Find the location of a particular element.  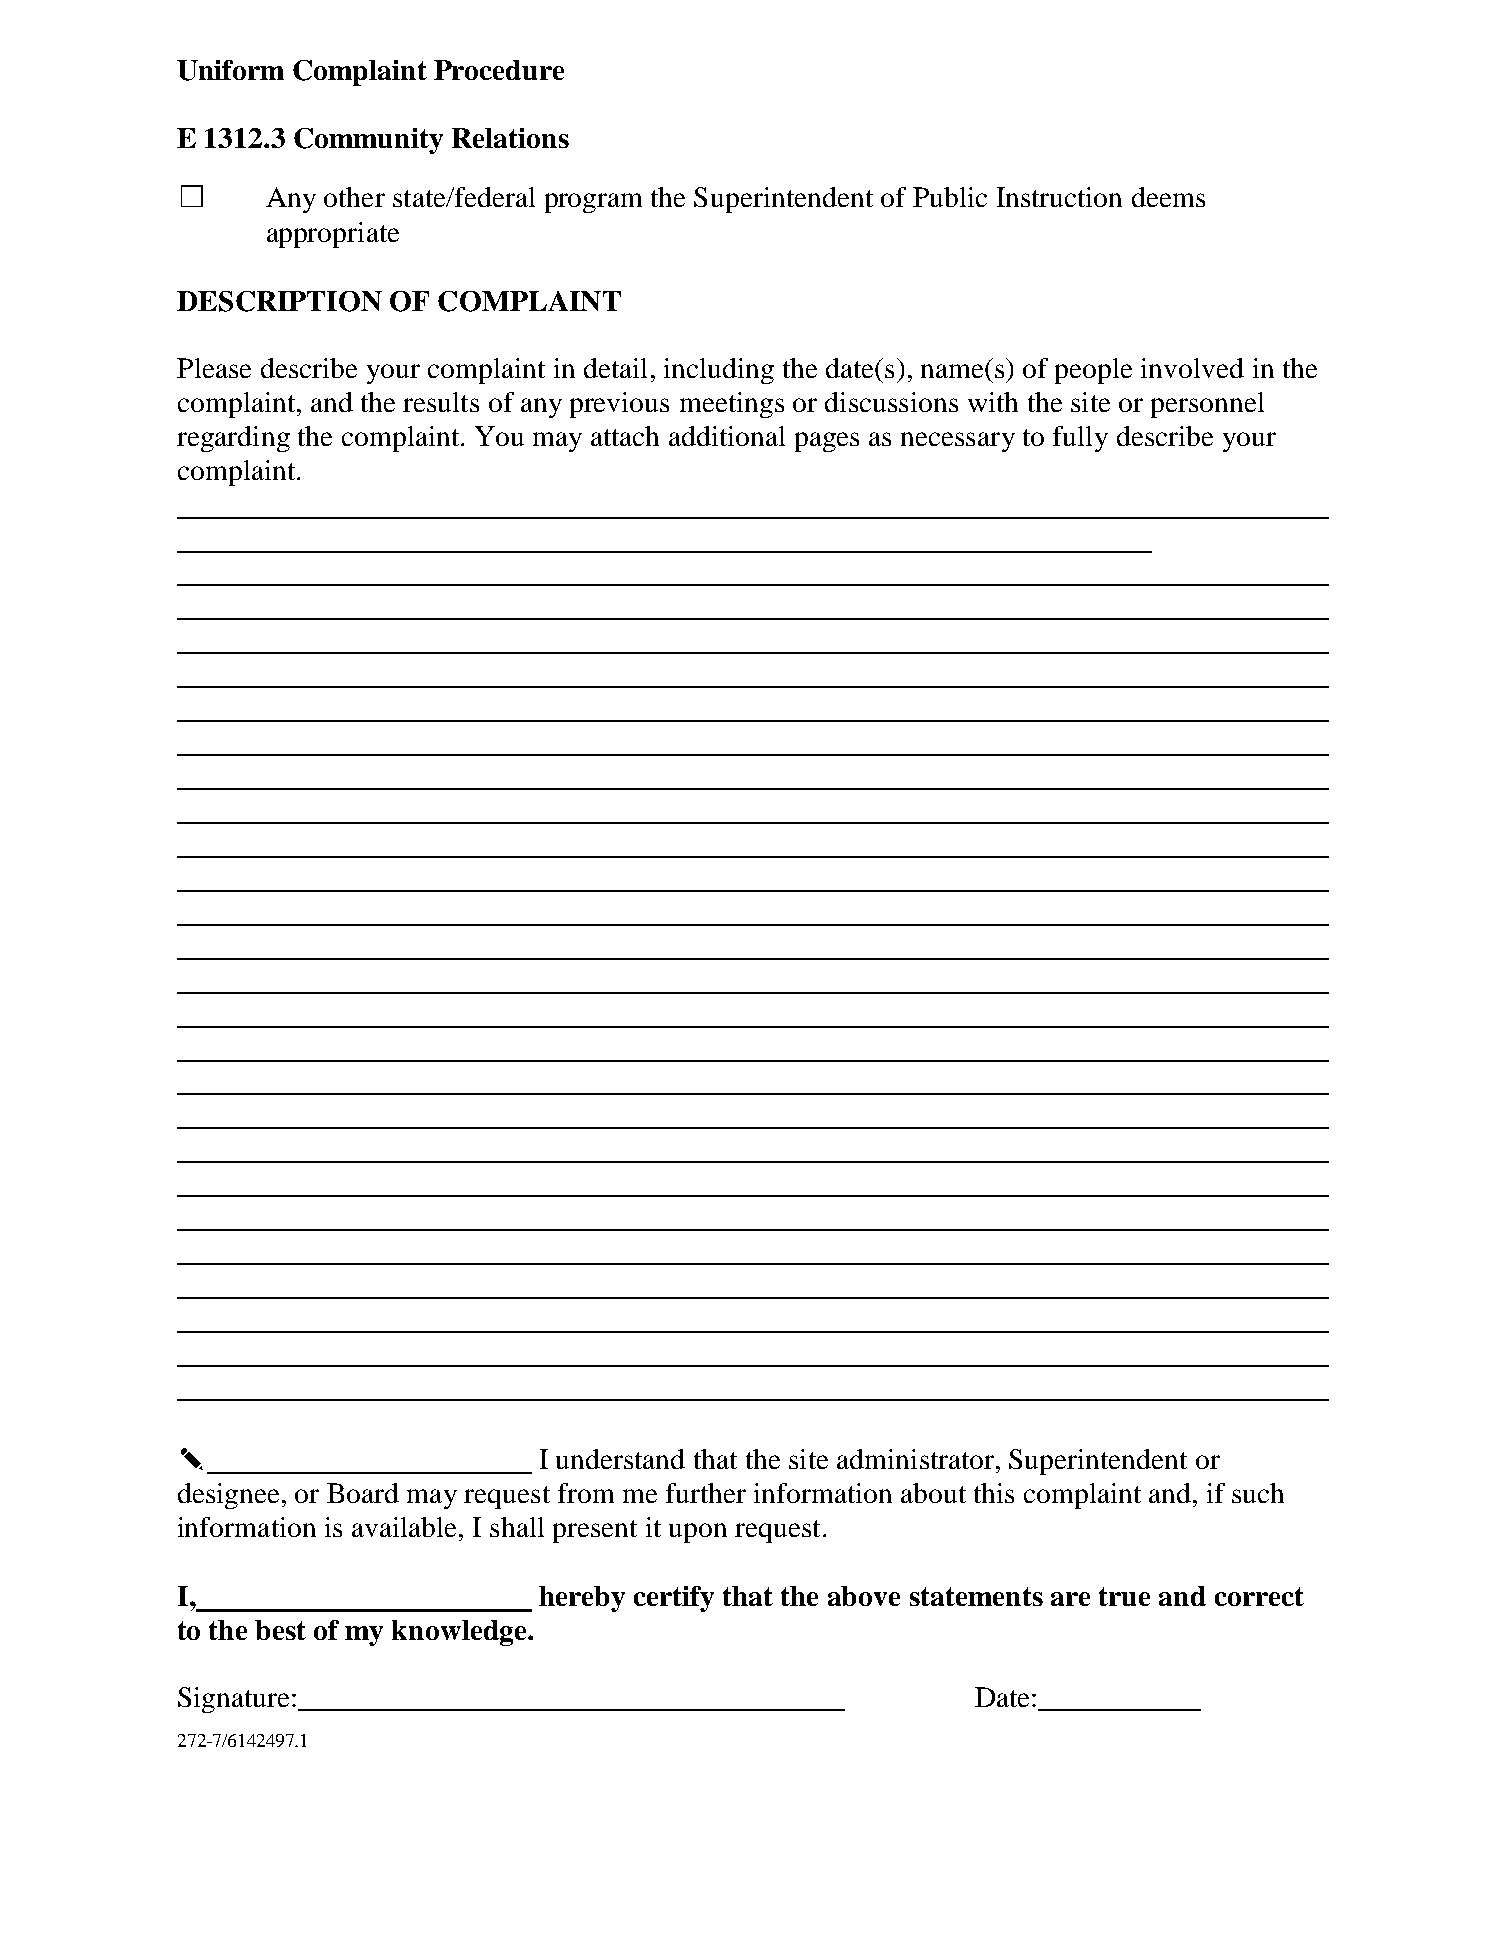

true is located at coordinates (1124, 1596).
